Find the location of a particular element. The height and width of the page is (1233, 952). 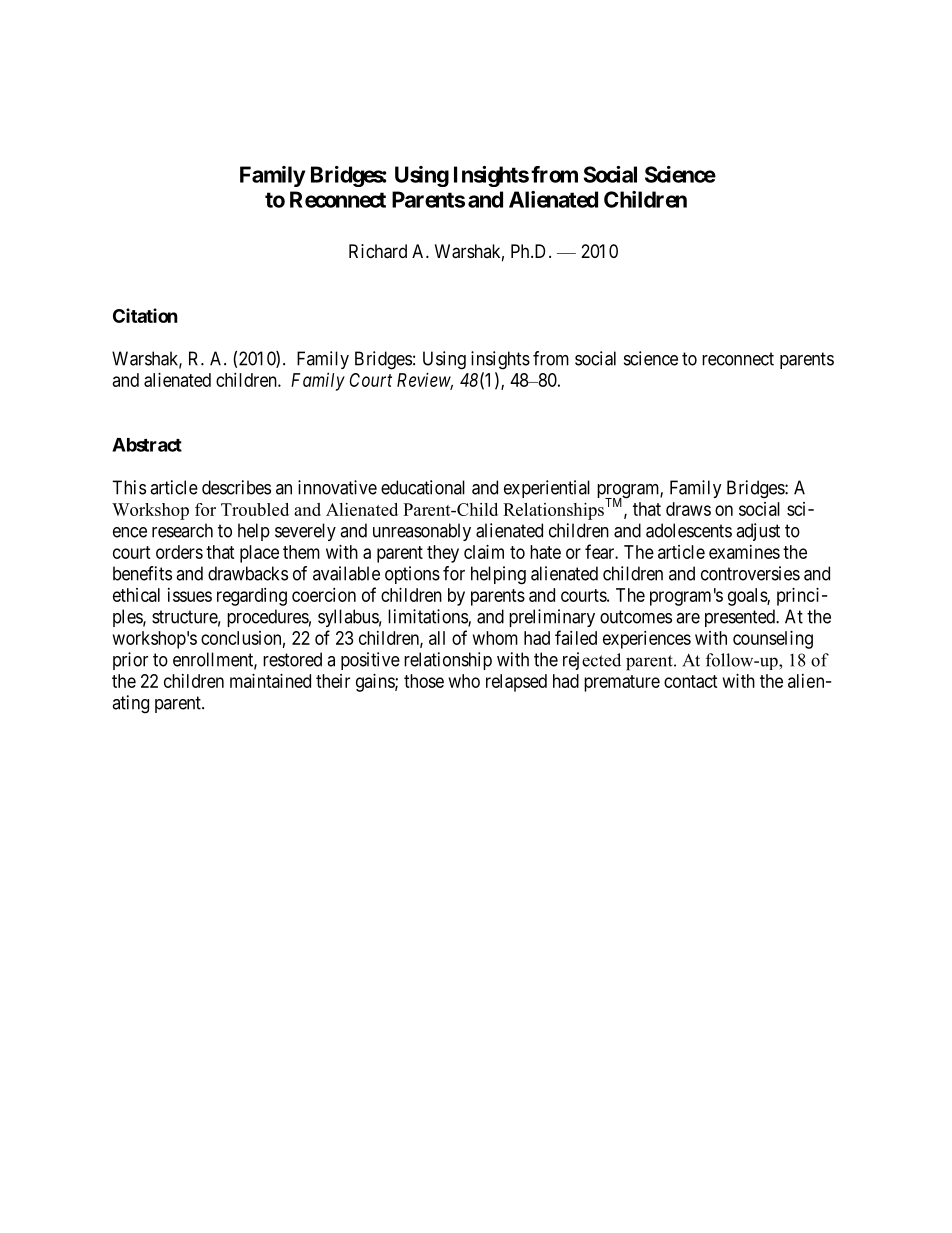

describes is located at coordinates (236, 487).
